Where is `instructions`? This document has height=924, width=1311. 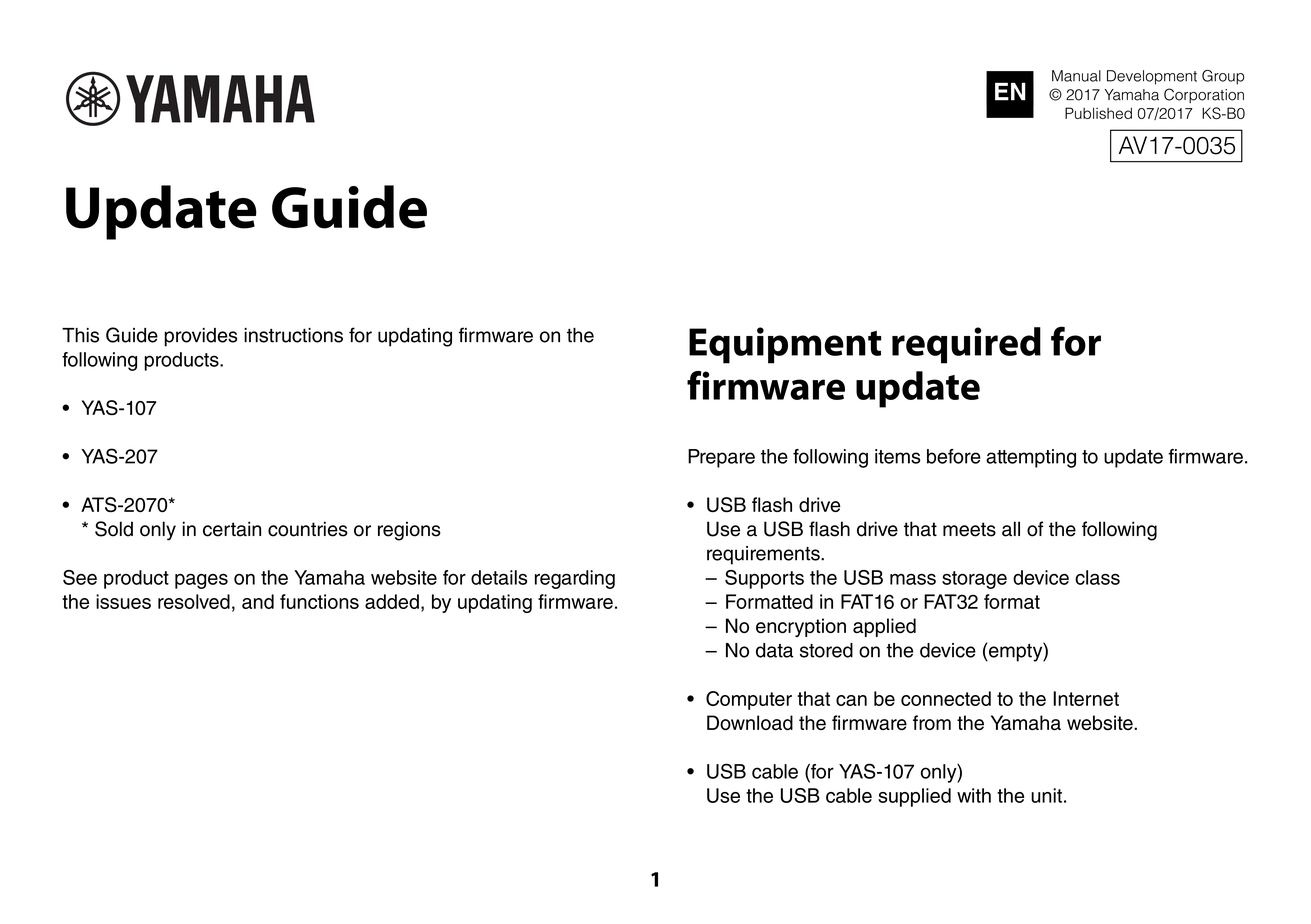 instructions is located at coordinates (293, 335).
